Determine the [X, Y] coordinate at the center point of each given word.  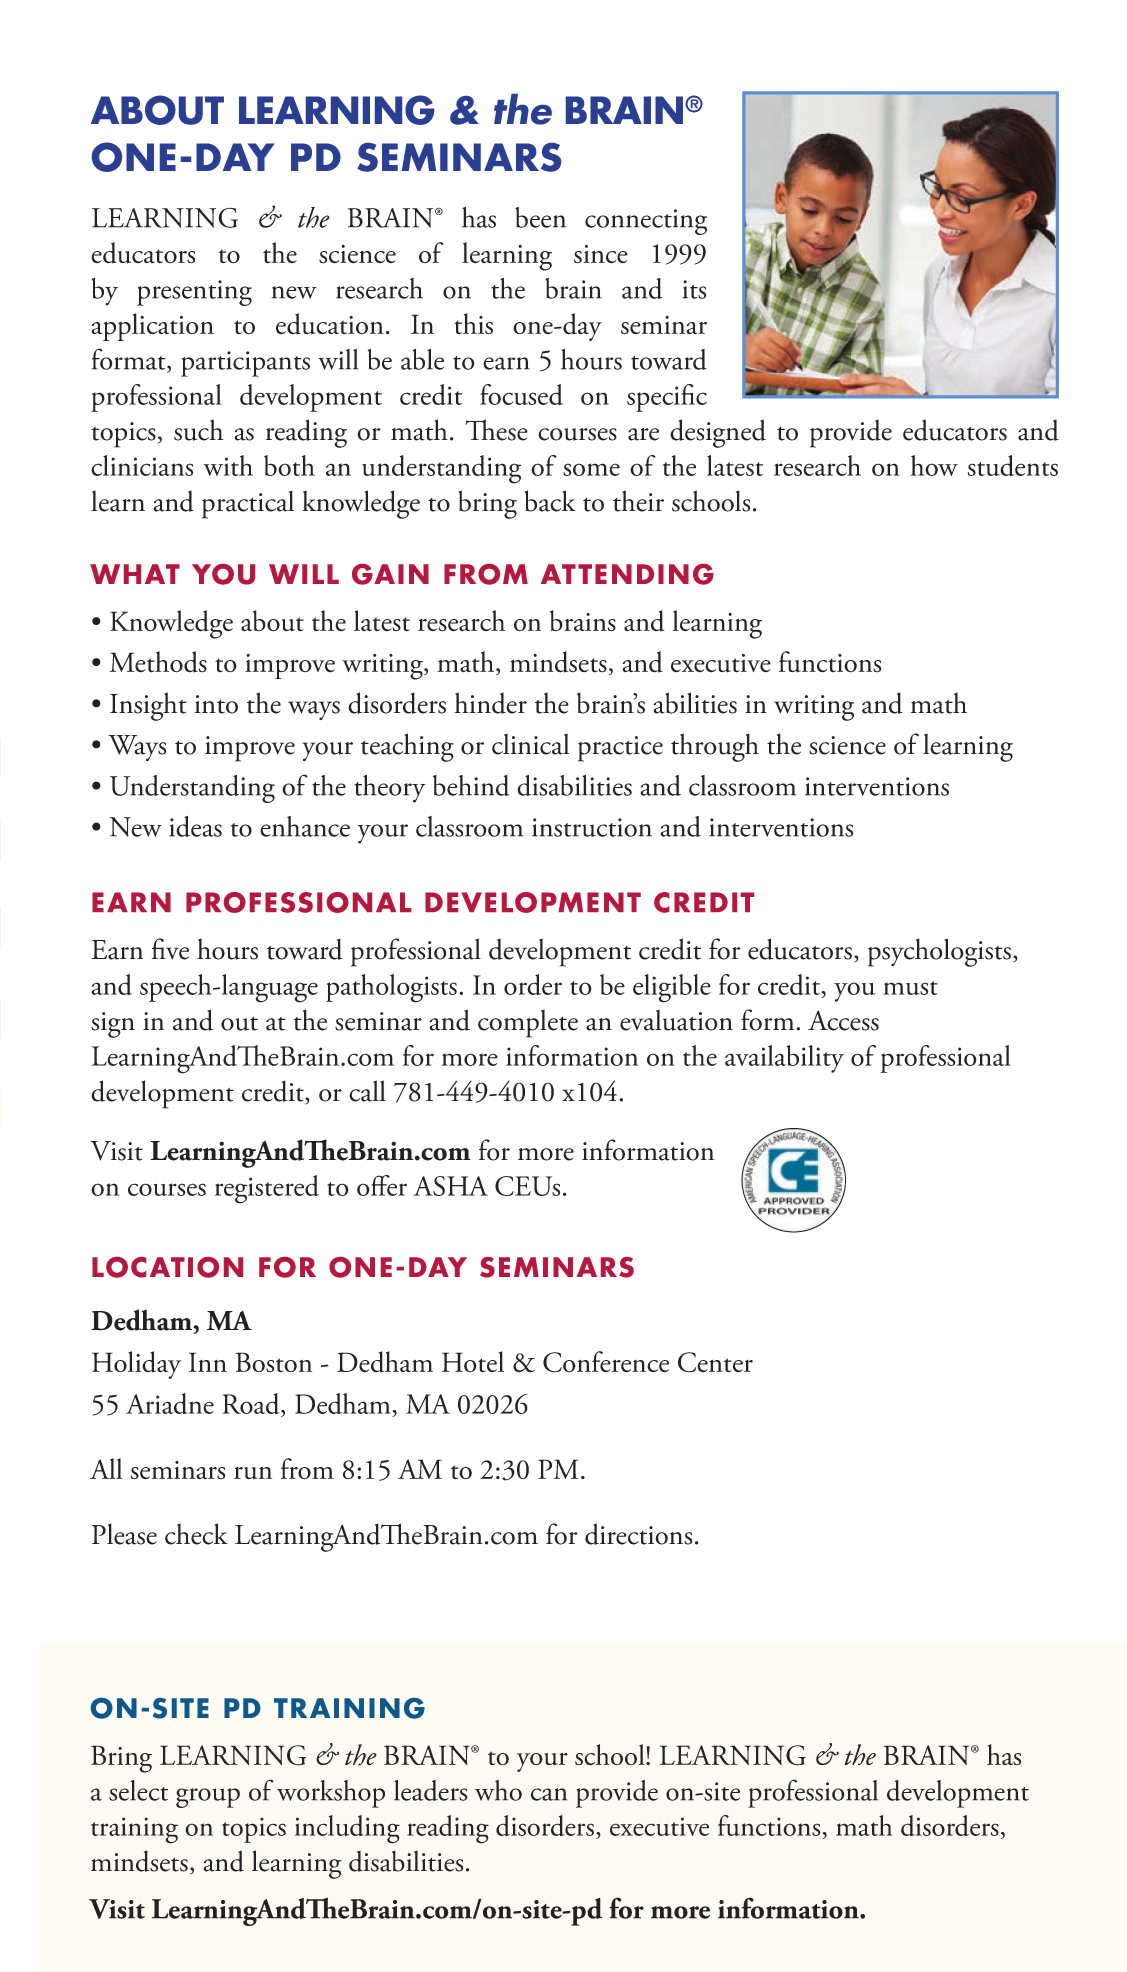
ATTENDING [627, 574]
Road [252, 1405]
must [910, 988]
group [208, 1798]
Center [715, 1362]
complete [528, 1023]
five [170, 949]
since [601, 254]
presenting [194, 293]
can [549, 1794]
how [934, 465]
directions [638, 1534]
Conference [606, 1362]
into [216, 704]
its [694, 289]
